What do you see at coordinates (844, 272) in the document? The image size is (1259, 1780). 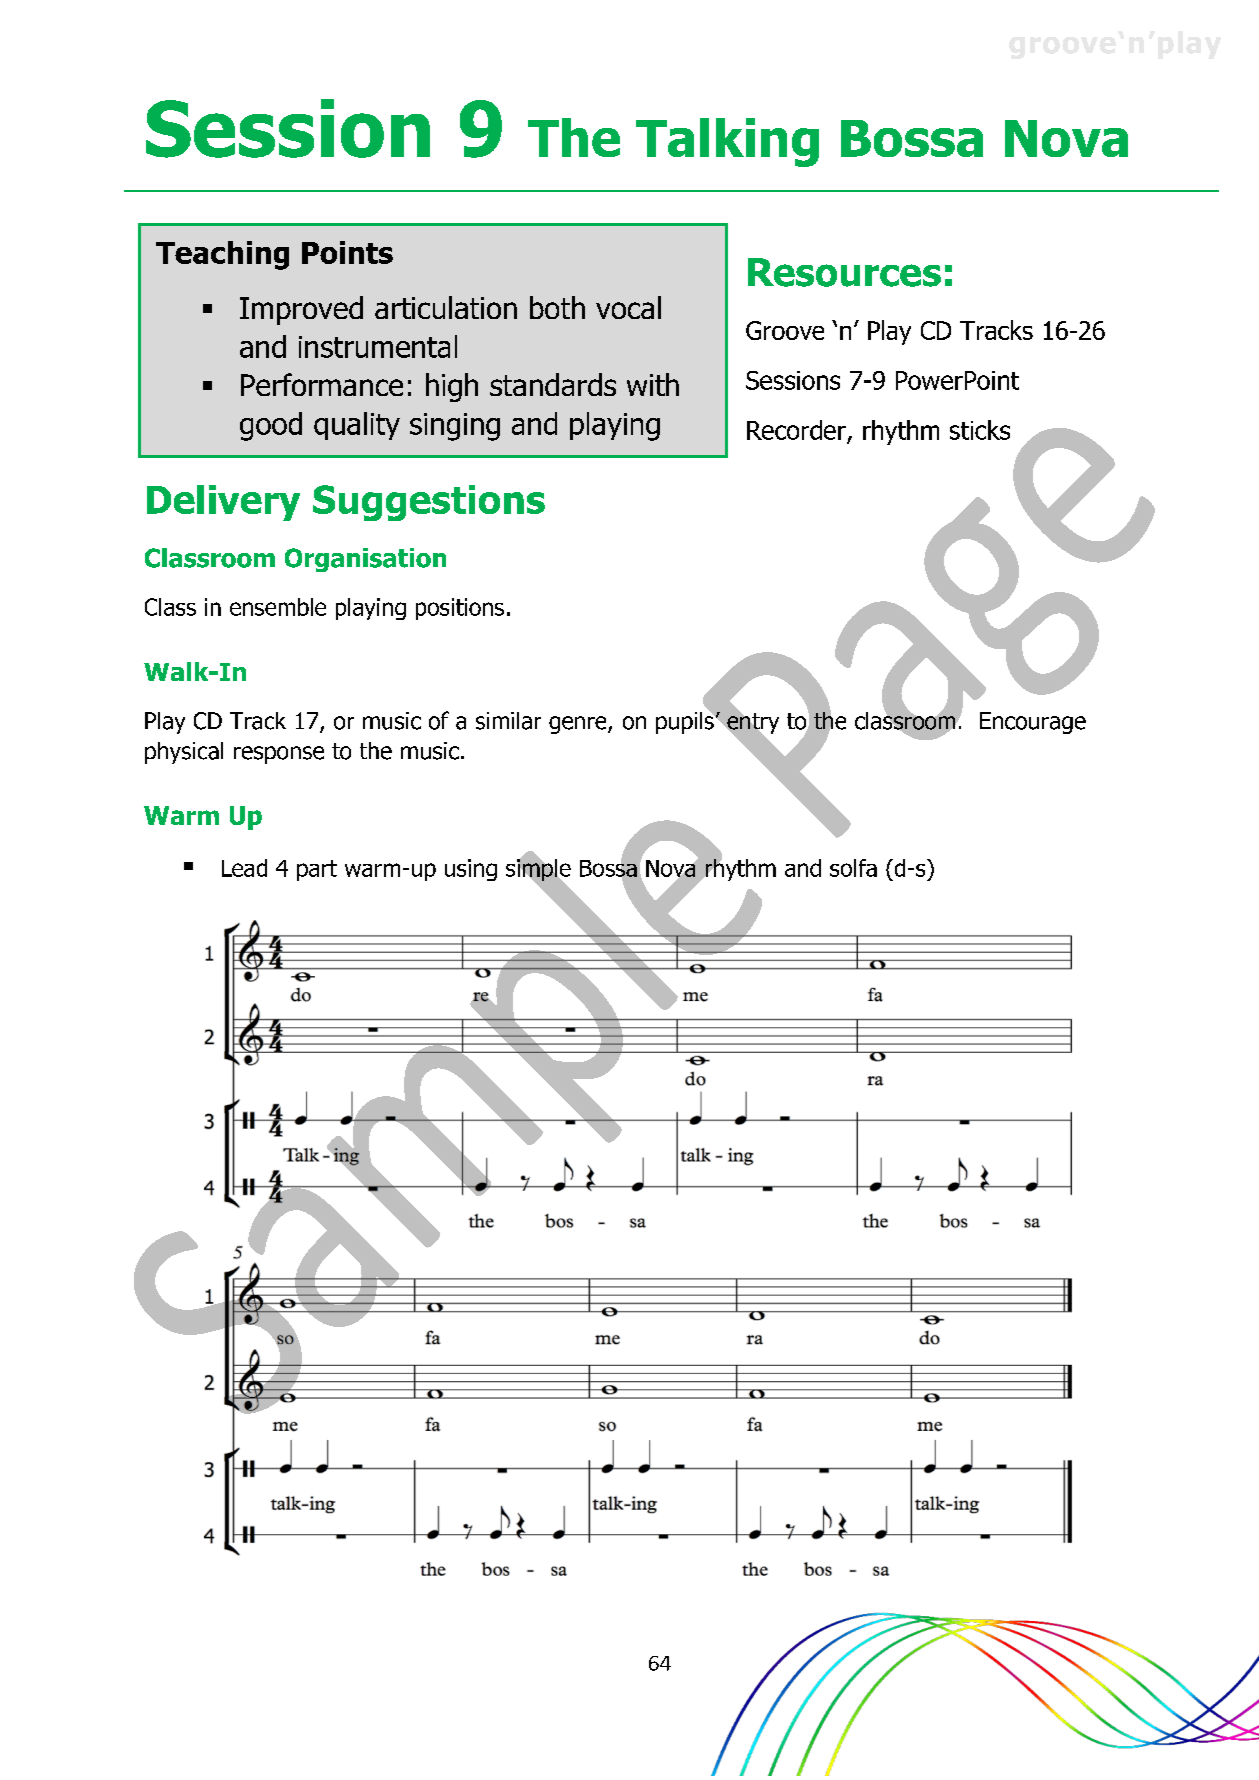 I see `Resources` at bounding box center [844, 272].
